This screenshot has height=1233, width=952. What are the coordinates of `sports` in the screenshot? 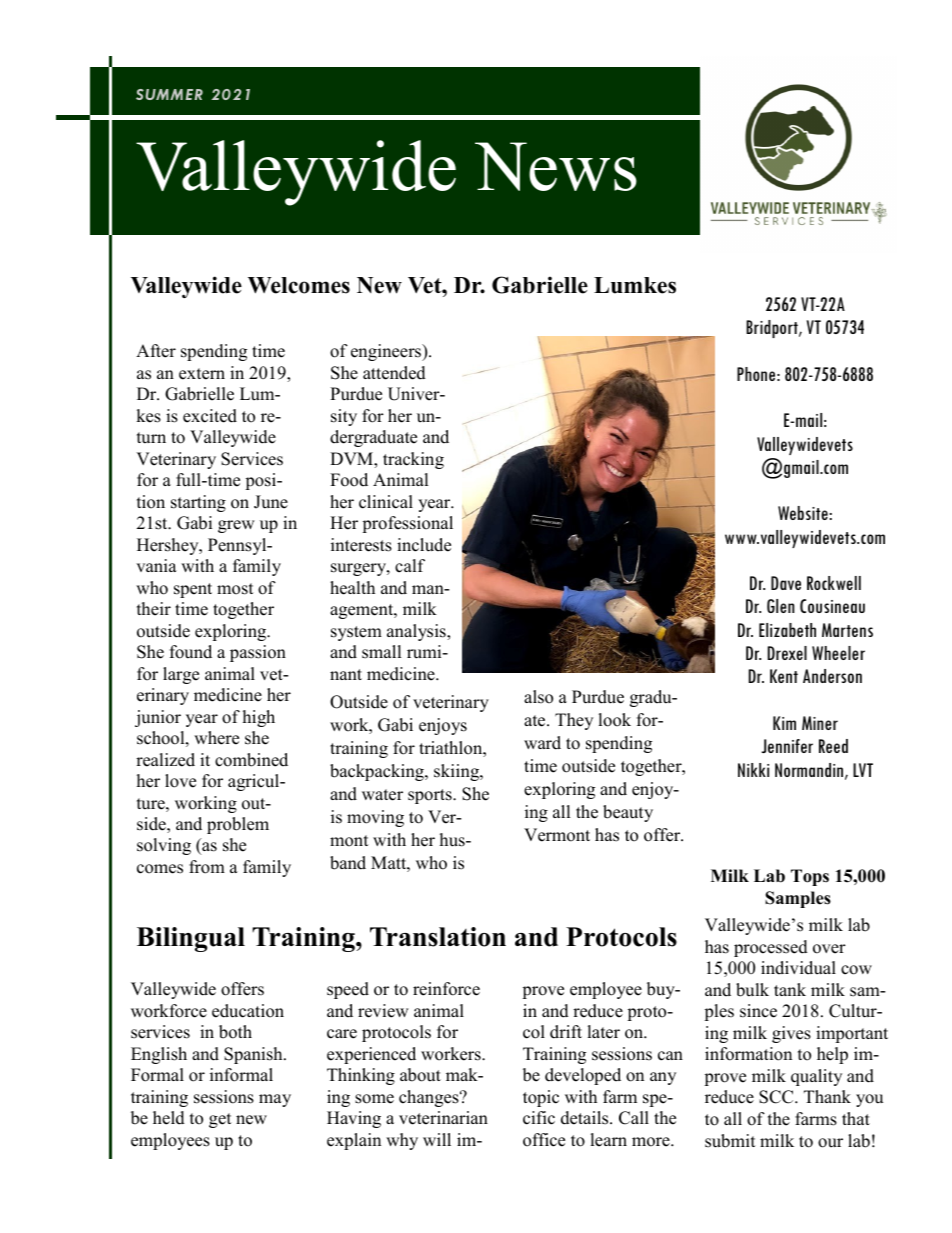 It's located at (431, 796).
